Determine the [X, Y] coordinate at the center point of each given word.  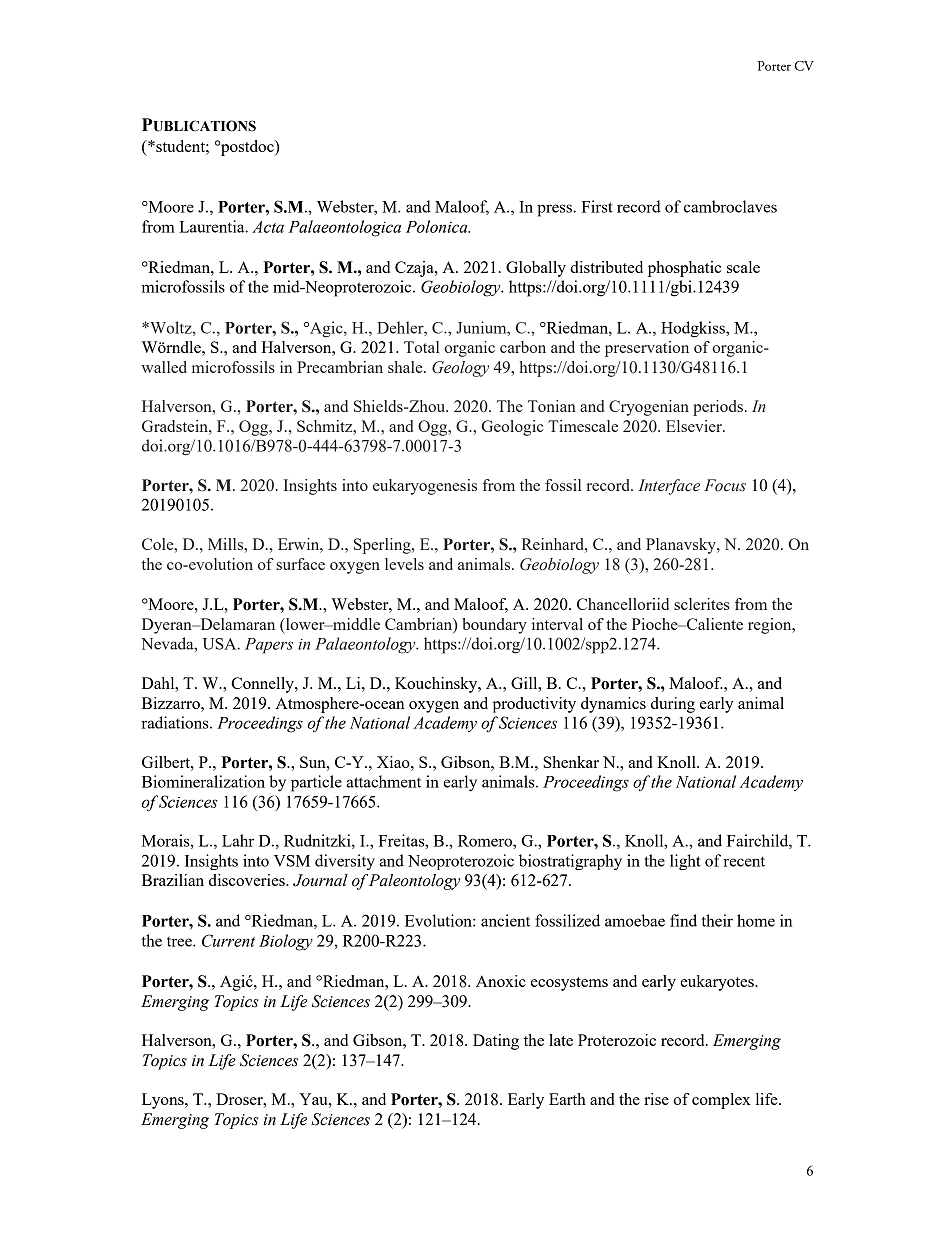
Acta [268, 227]
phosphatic [684, 269]
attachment [383, 781]
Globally [536, 269]
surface [300, 564]
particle [316, 783]
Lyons [164, 1101]
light [685, 862]
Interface [669, 487]
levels [404, 564]
